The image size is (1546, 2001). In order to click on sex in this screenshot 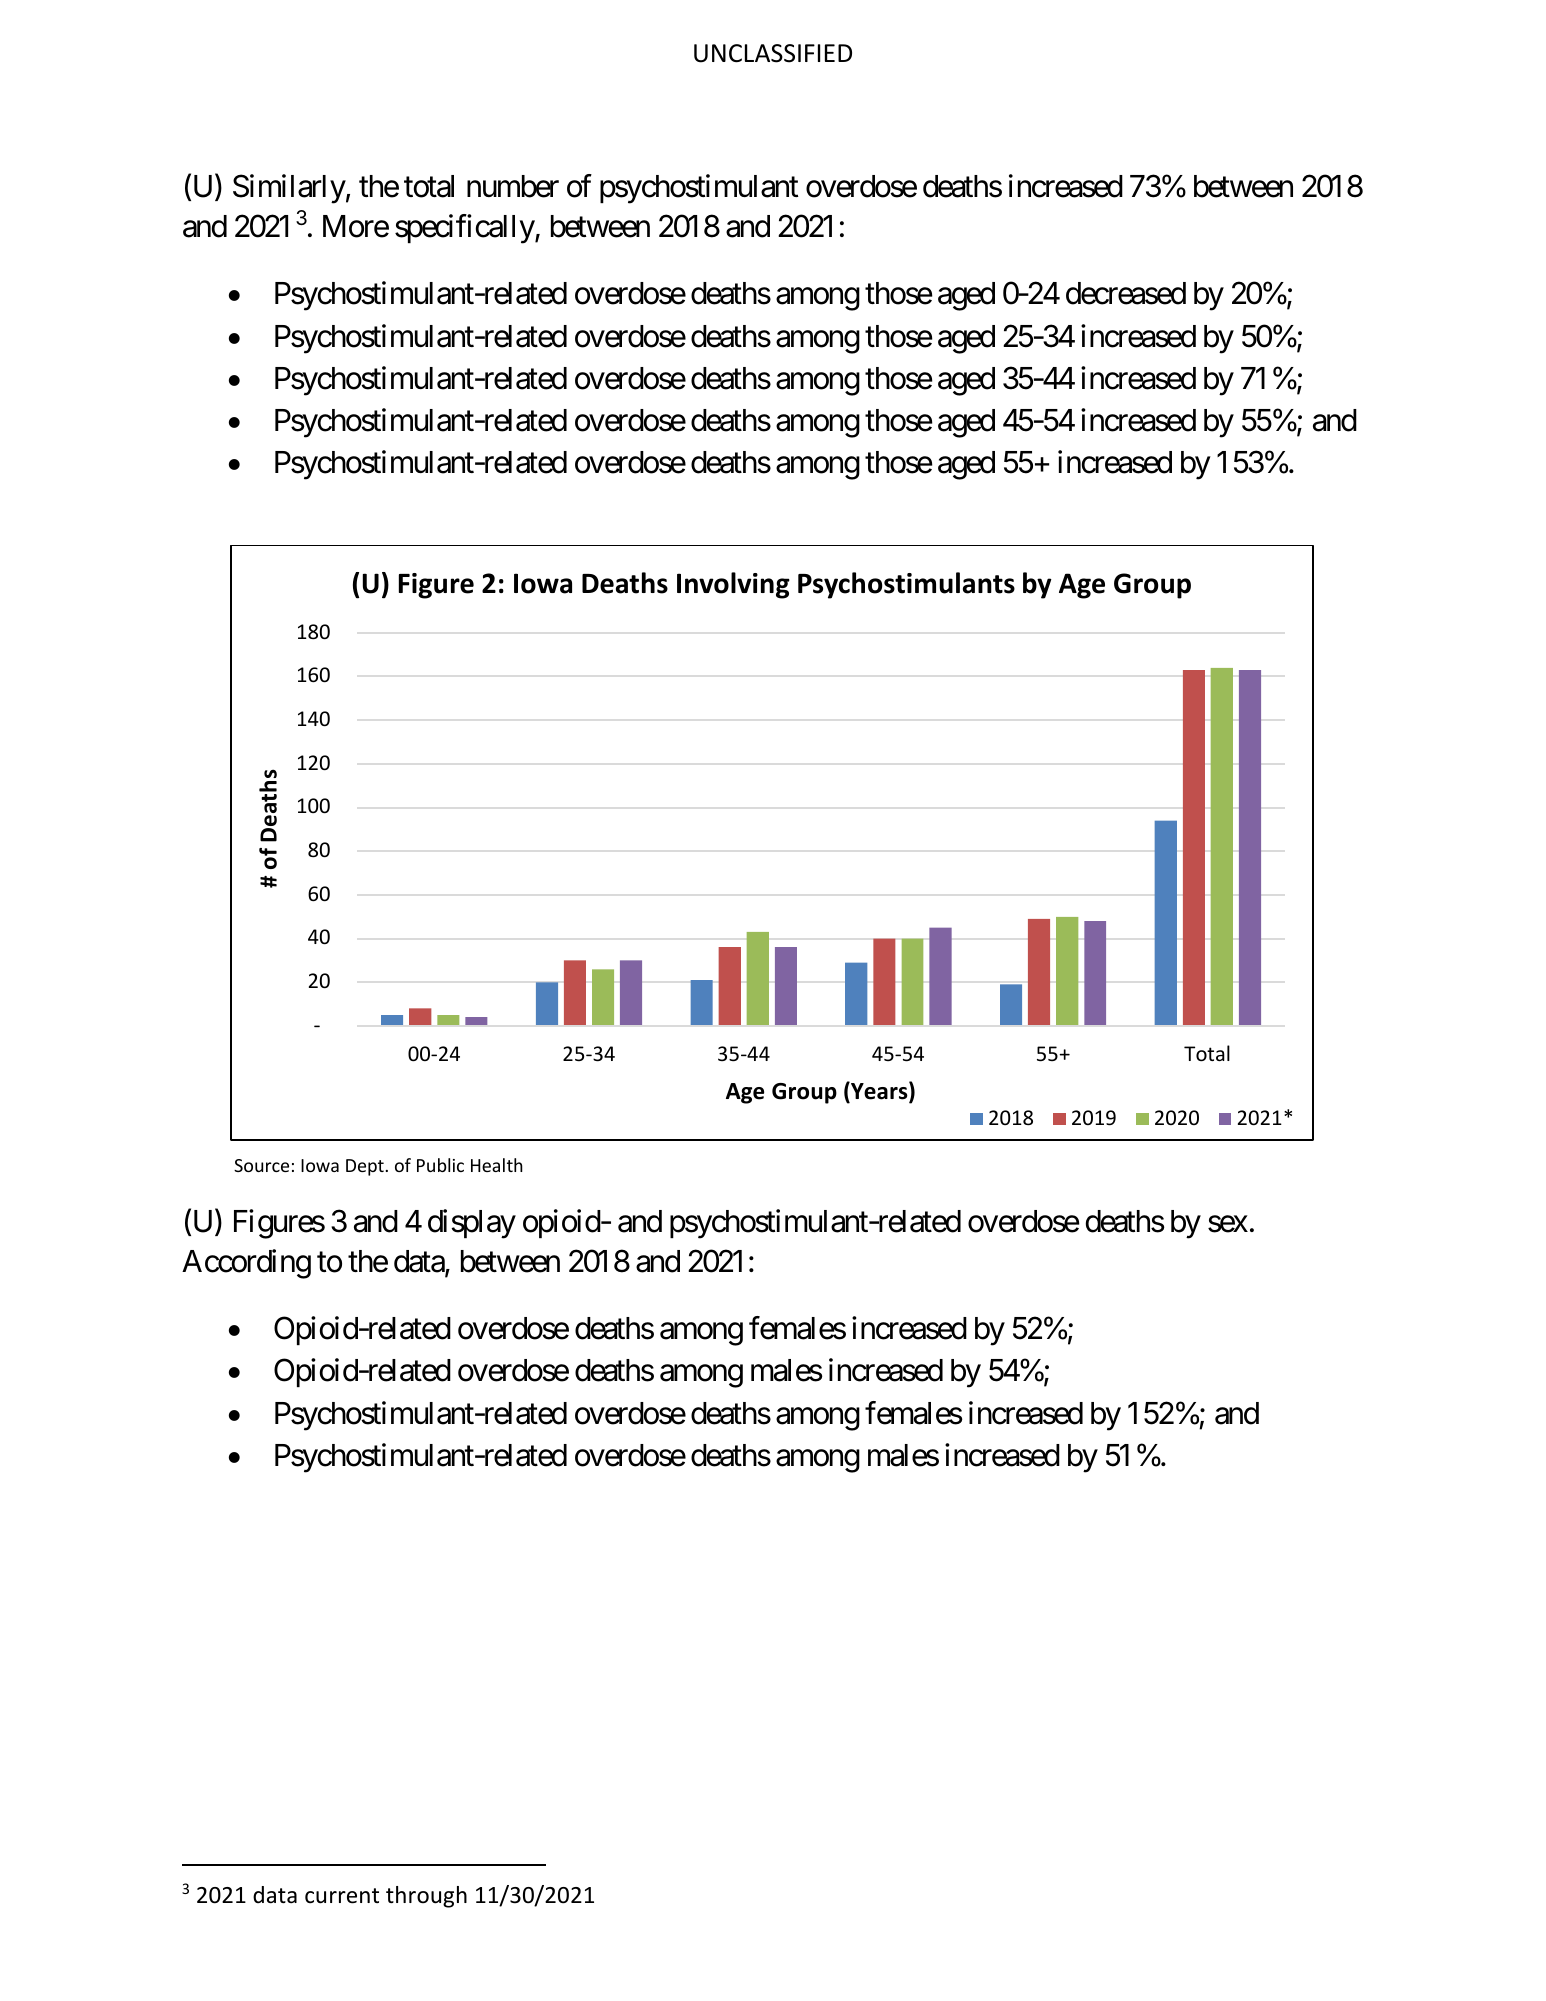, I will do `click(1228, 1224)`.
